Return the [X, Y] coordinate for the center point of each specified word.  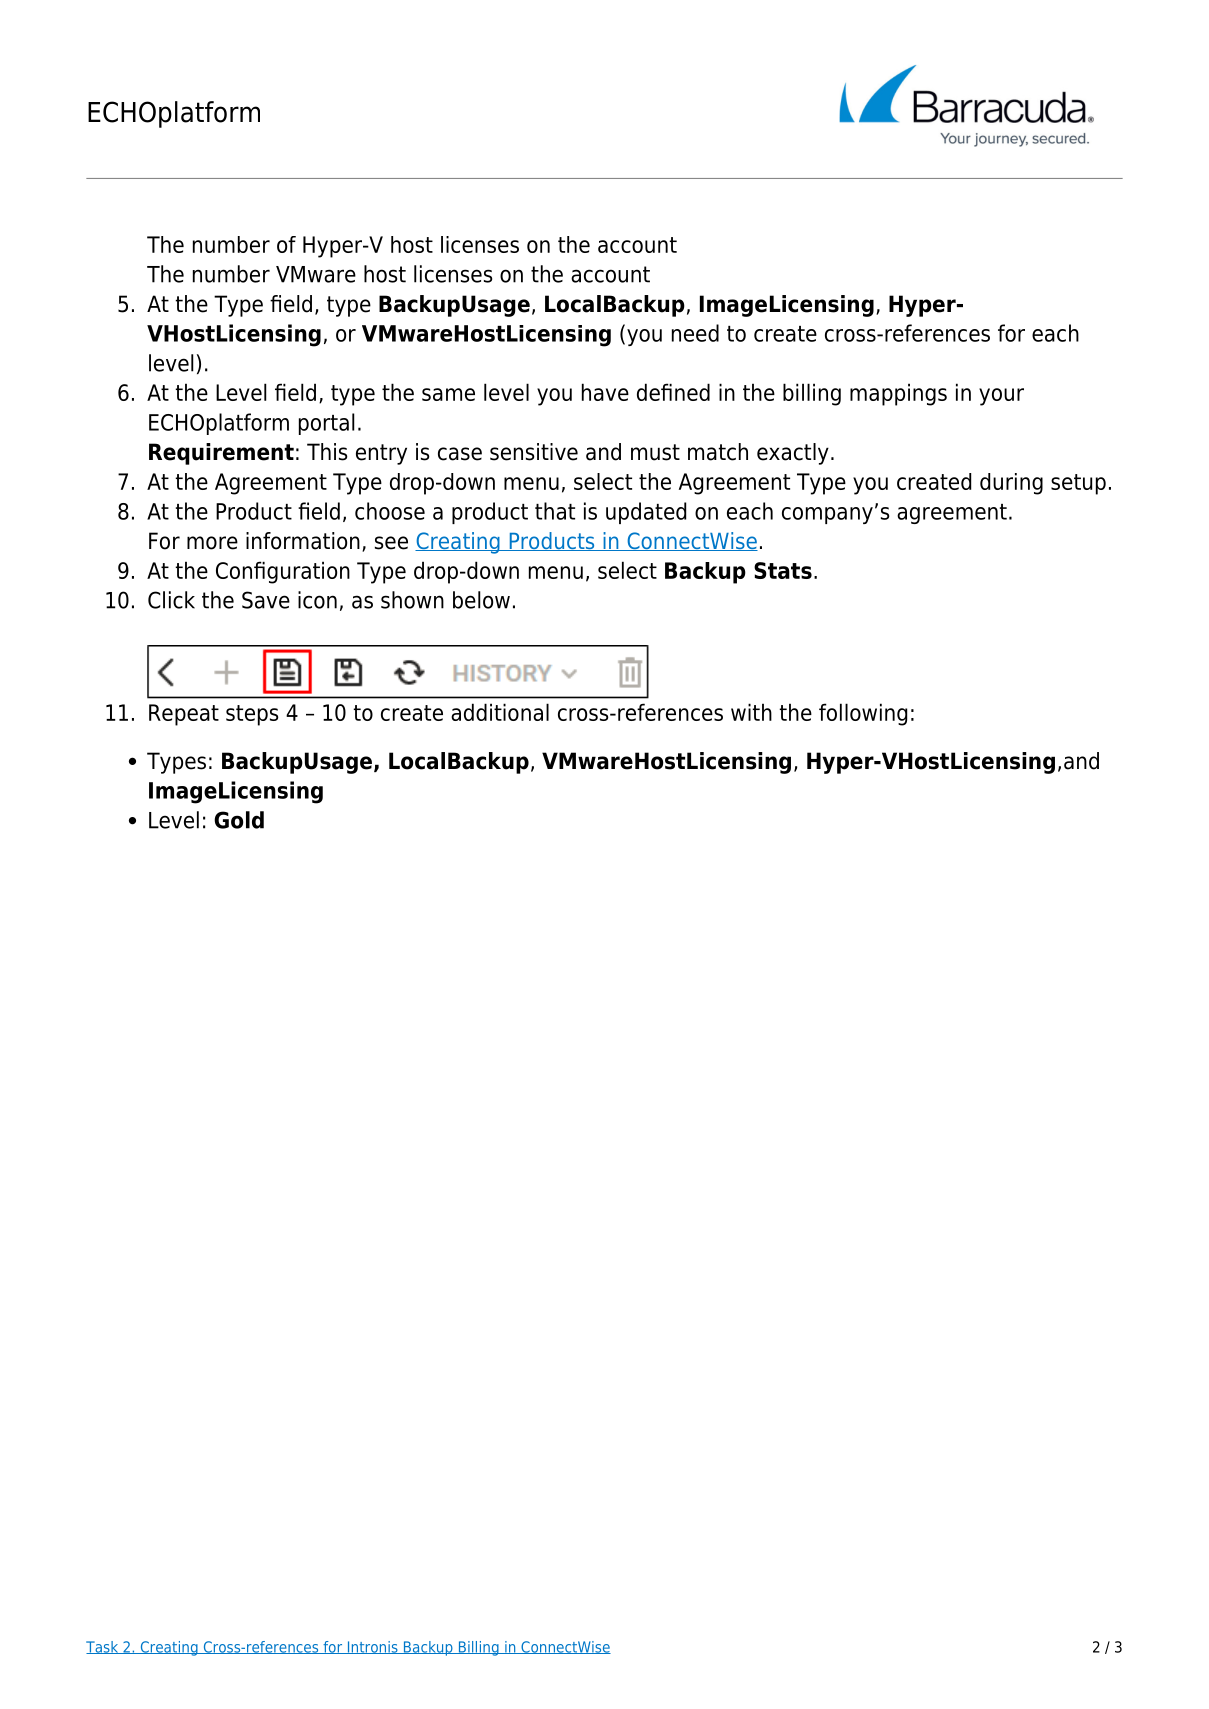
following [863, 714]
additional [500, 712]
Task [103, 1647]
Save [266, 600]
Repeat [184, 715]
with [751, 712]
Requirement [221, 454]
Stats [783, 570]
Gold [239, 820]
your [1001, 397]
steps [252, 715]
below [481, 600]
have [605, 392]
